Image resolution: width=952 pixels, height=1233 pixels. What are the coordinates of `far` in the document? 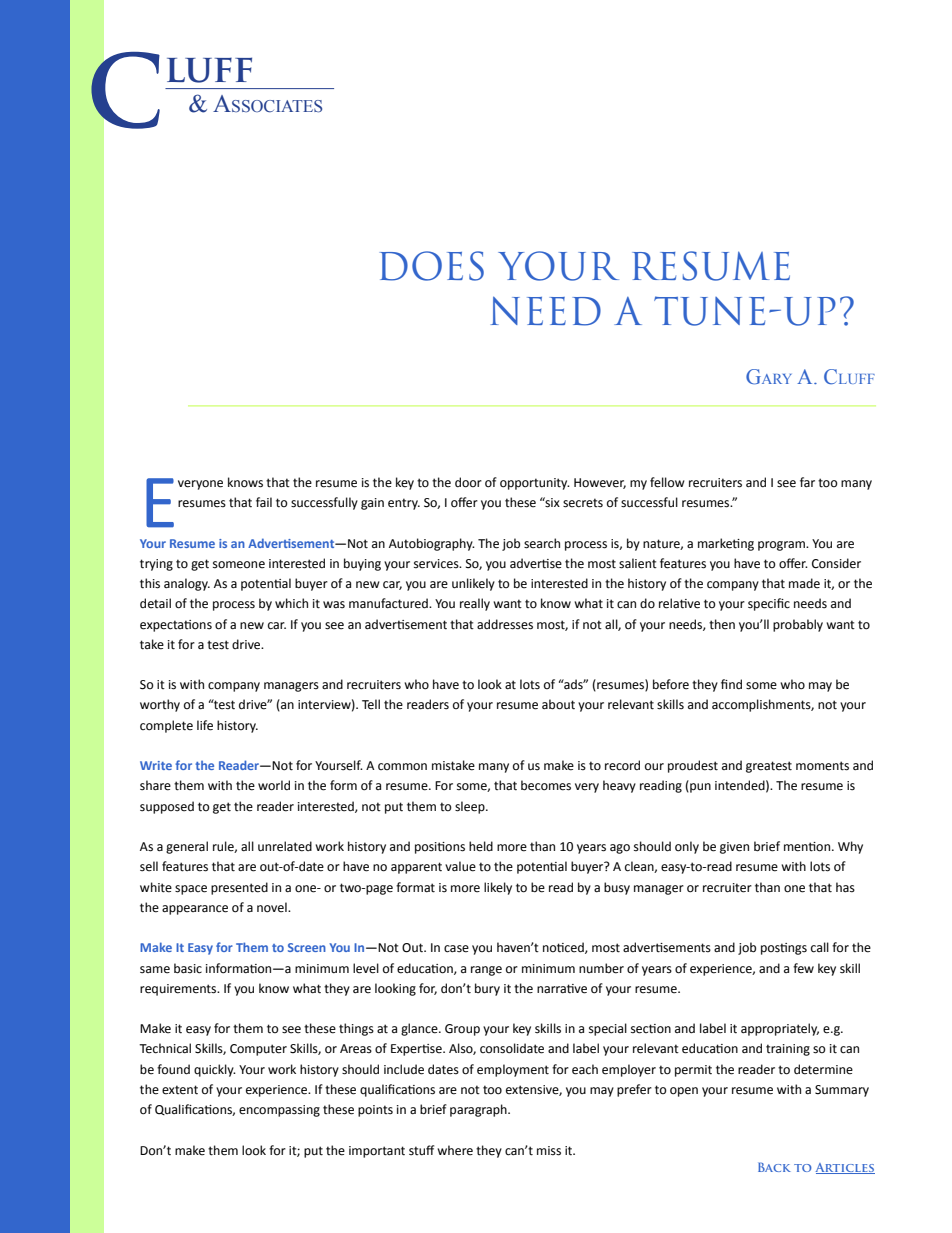 It's located at (807, 482).
